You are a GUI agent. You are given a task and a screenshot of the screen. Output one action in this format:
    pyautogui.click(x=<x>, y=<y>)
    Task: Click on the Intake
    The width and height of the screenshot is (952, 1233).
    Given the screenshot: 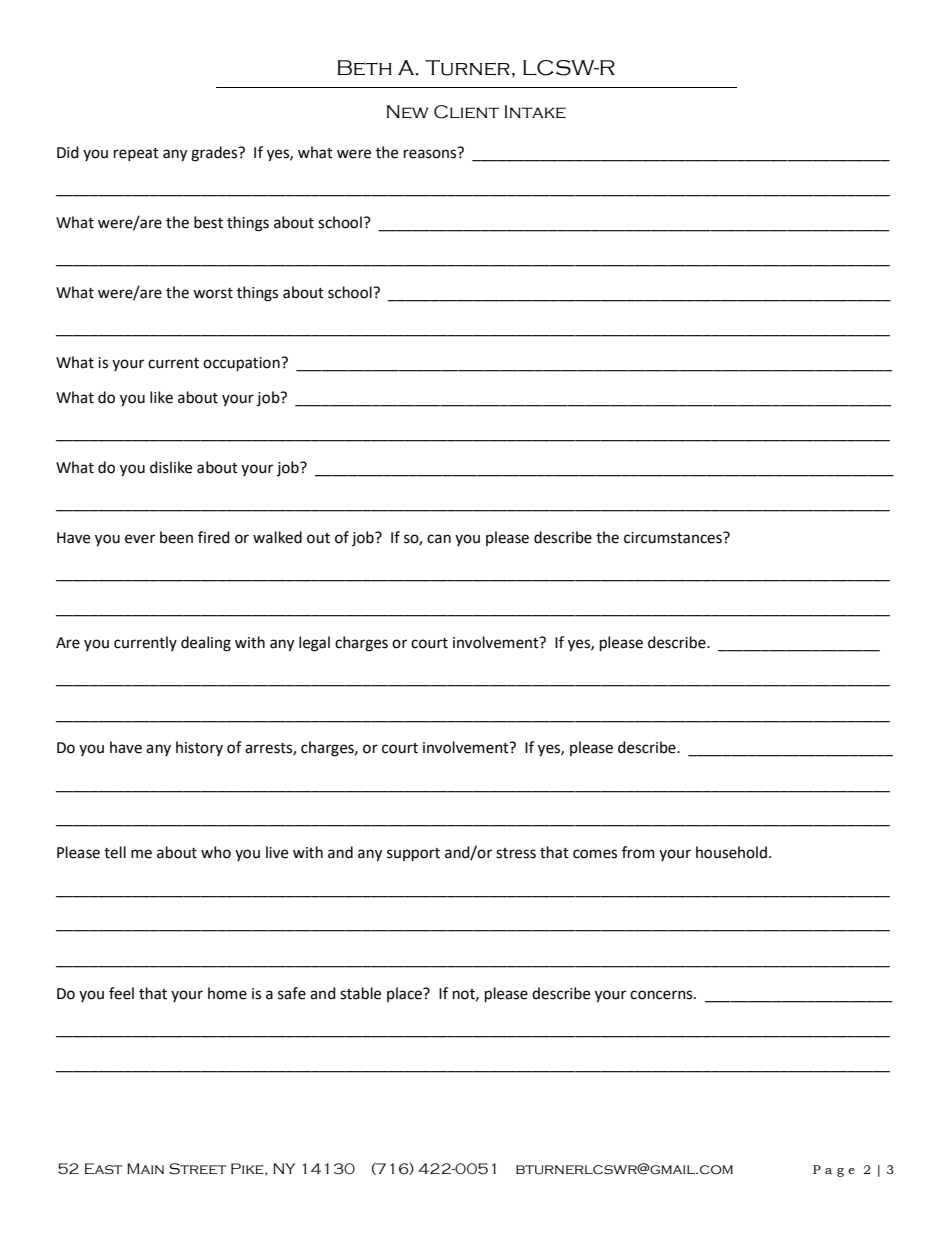 What is the action you would take?
    pyautogui.click(x=535, y=111)
